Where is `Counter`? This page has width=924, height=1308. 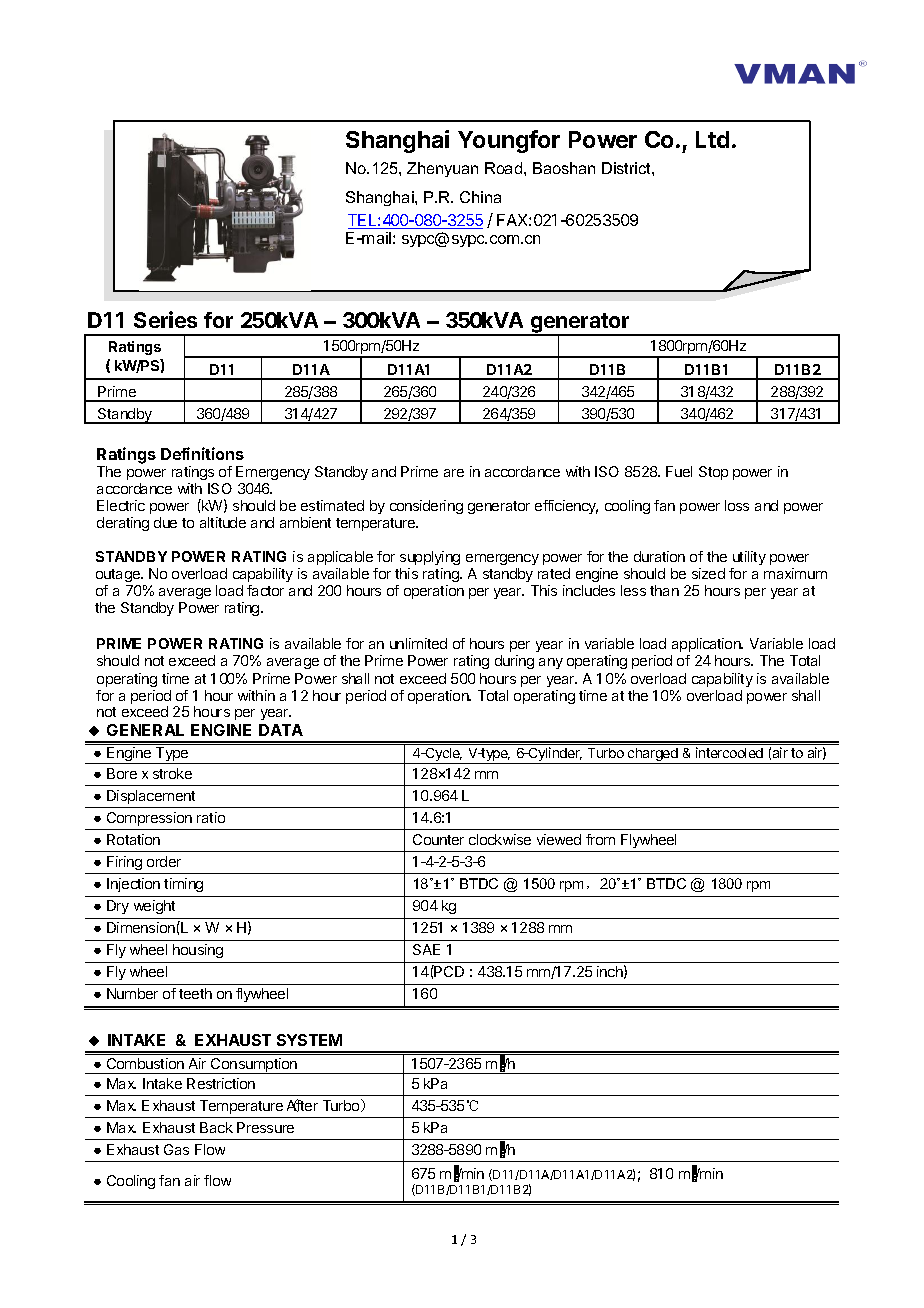 Counter is located at coordinates (438, 839).
